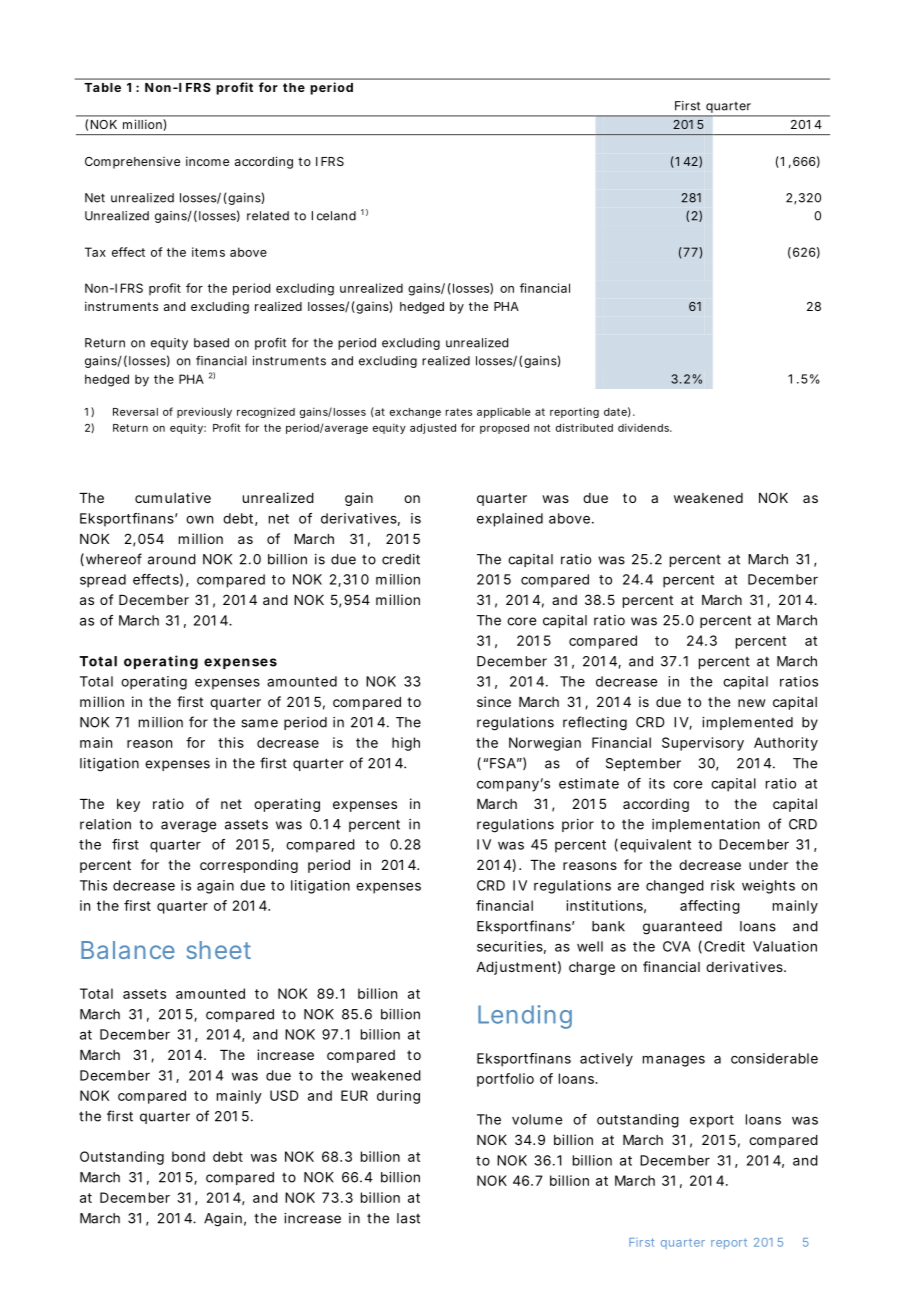 This page has height=1308, width=924. I want to click on affecting, so click(710, 907).
